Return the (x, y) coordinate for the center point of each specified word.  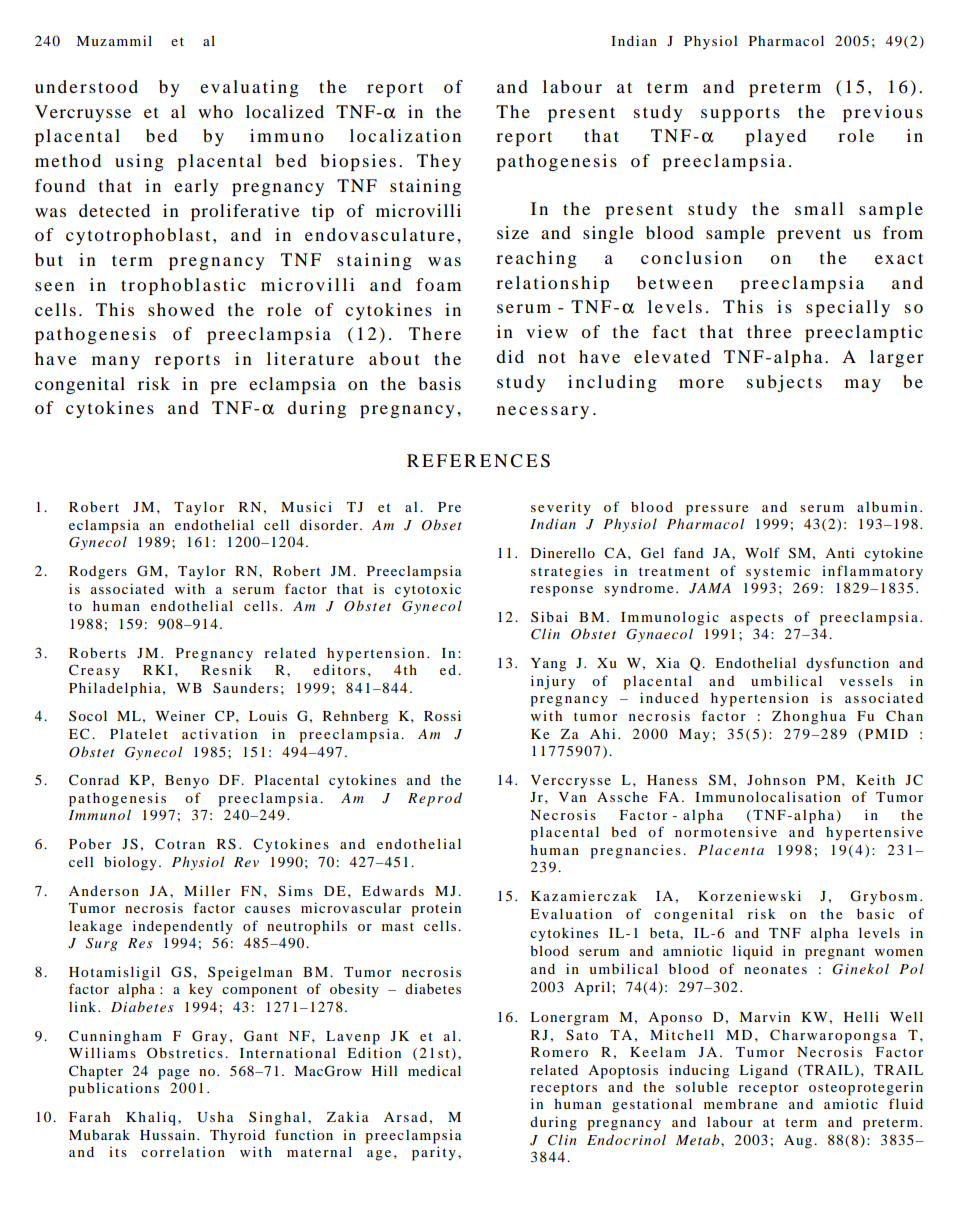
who (215, 111)
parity (434, 1153)
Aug (799, 1142)
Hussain (169, 1134)
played (775, 137)
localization (405, 135)
